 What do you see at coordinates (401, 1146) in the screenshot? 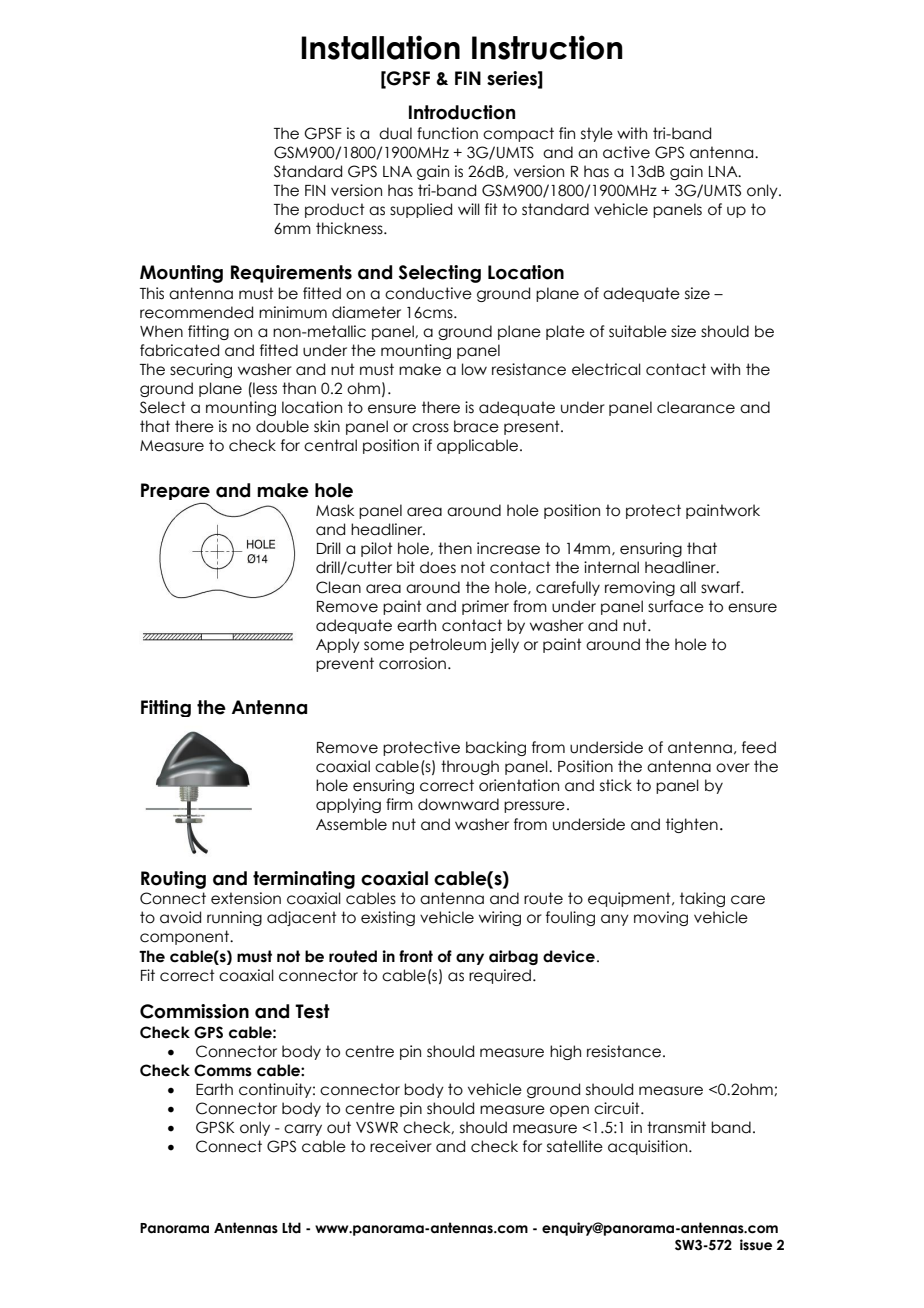
I see `receiver` at bounding box center [401, 1146].
